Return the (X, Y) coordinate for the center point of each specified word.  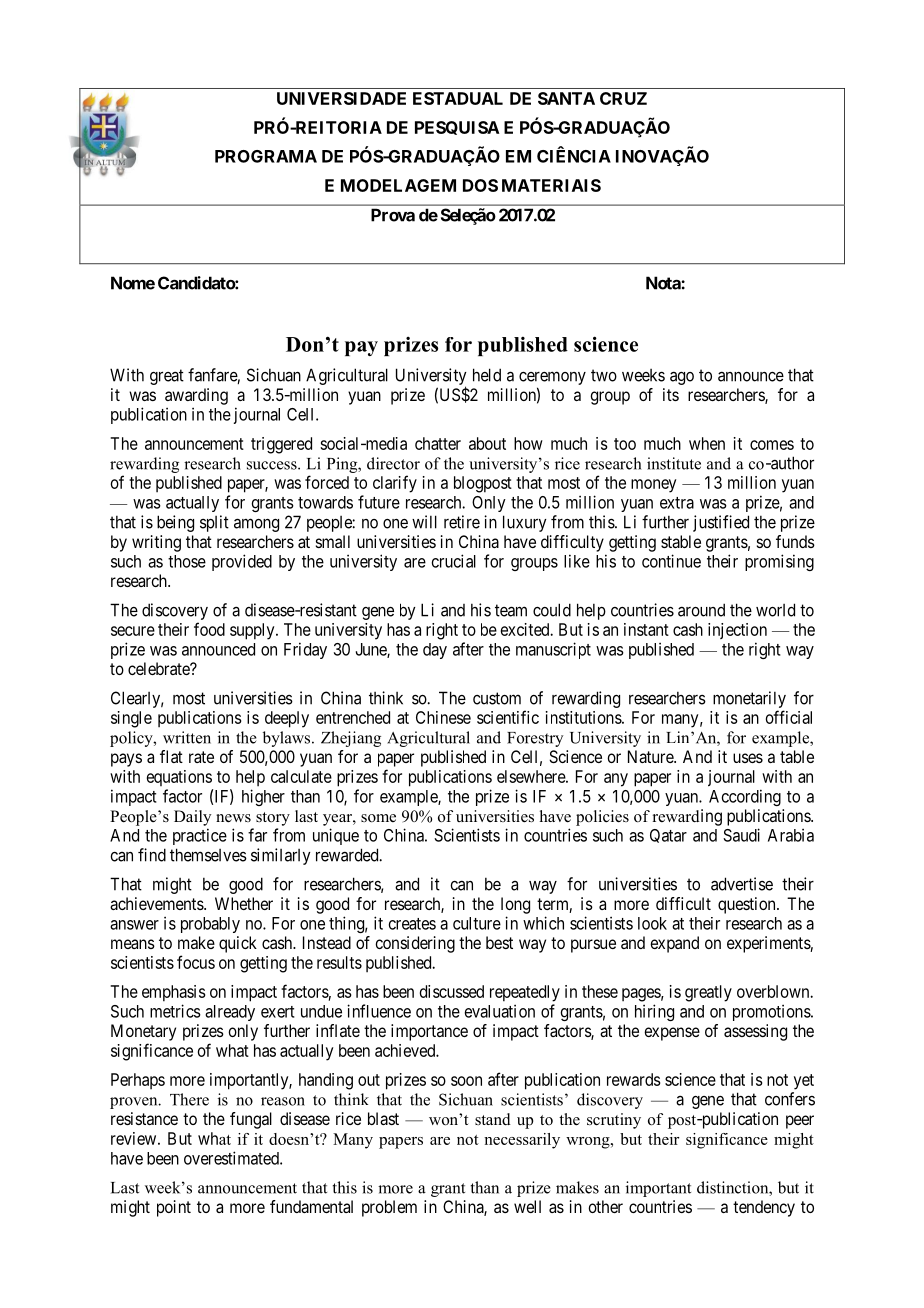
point (174, 1208)
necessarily (522, 1141)
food (209, 629)
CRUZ (623, 98)
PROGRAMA (266, 156)
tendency (764, 1208)
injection (737, 631)
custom (497, 698)
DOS (480, 185)
